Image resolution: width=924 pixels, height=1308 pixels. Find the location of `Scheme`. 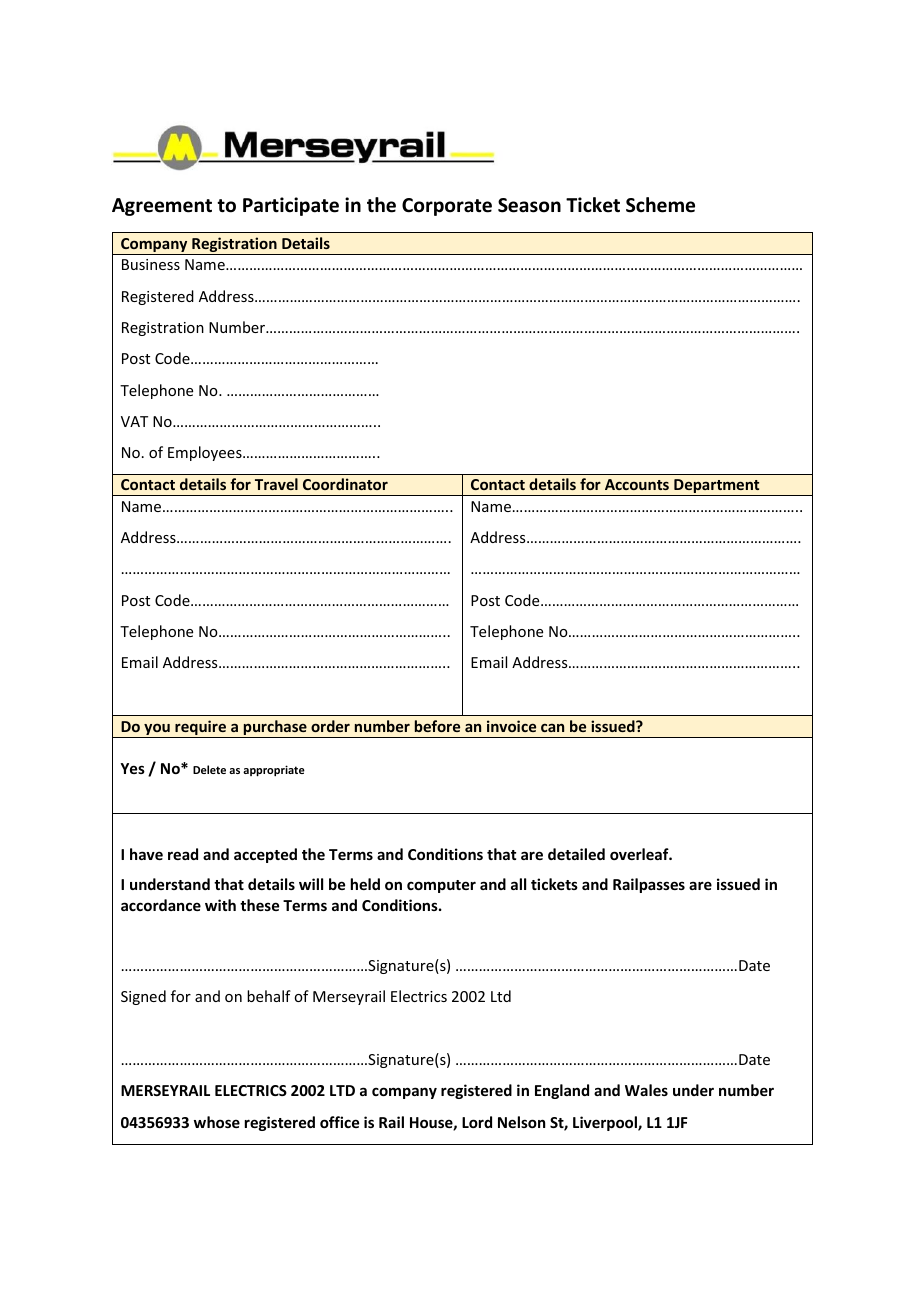

Scheme is located at coordinates (660, 205).
